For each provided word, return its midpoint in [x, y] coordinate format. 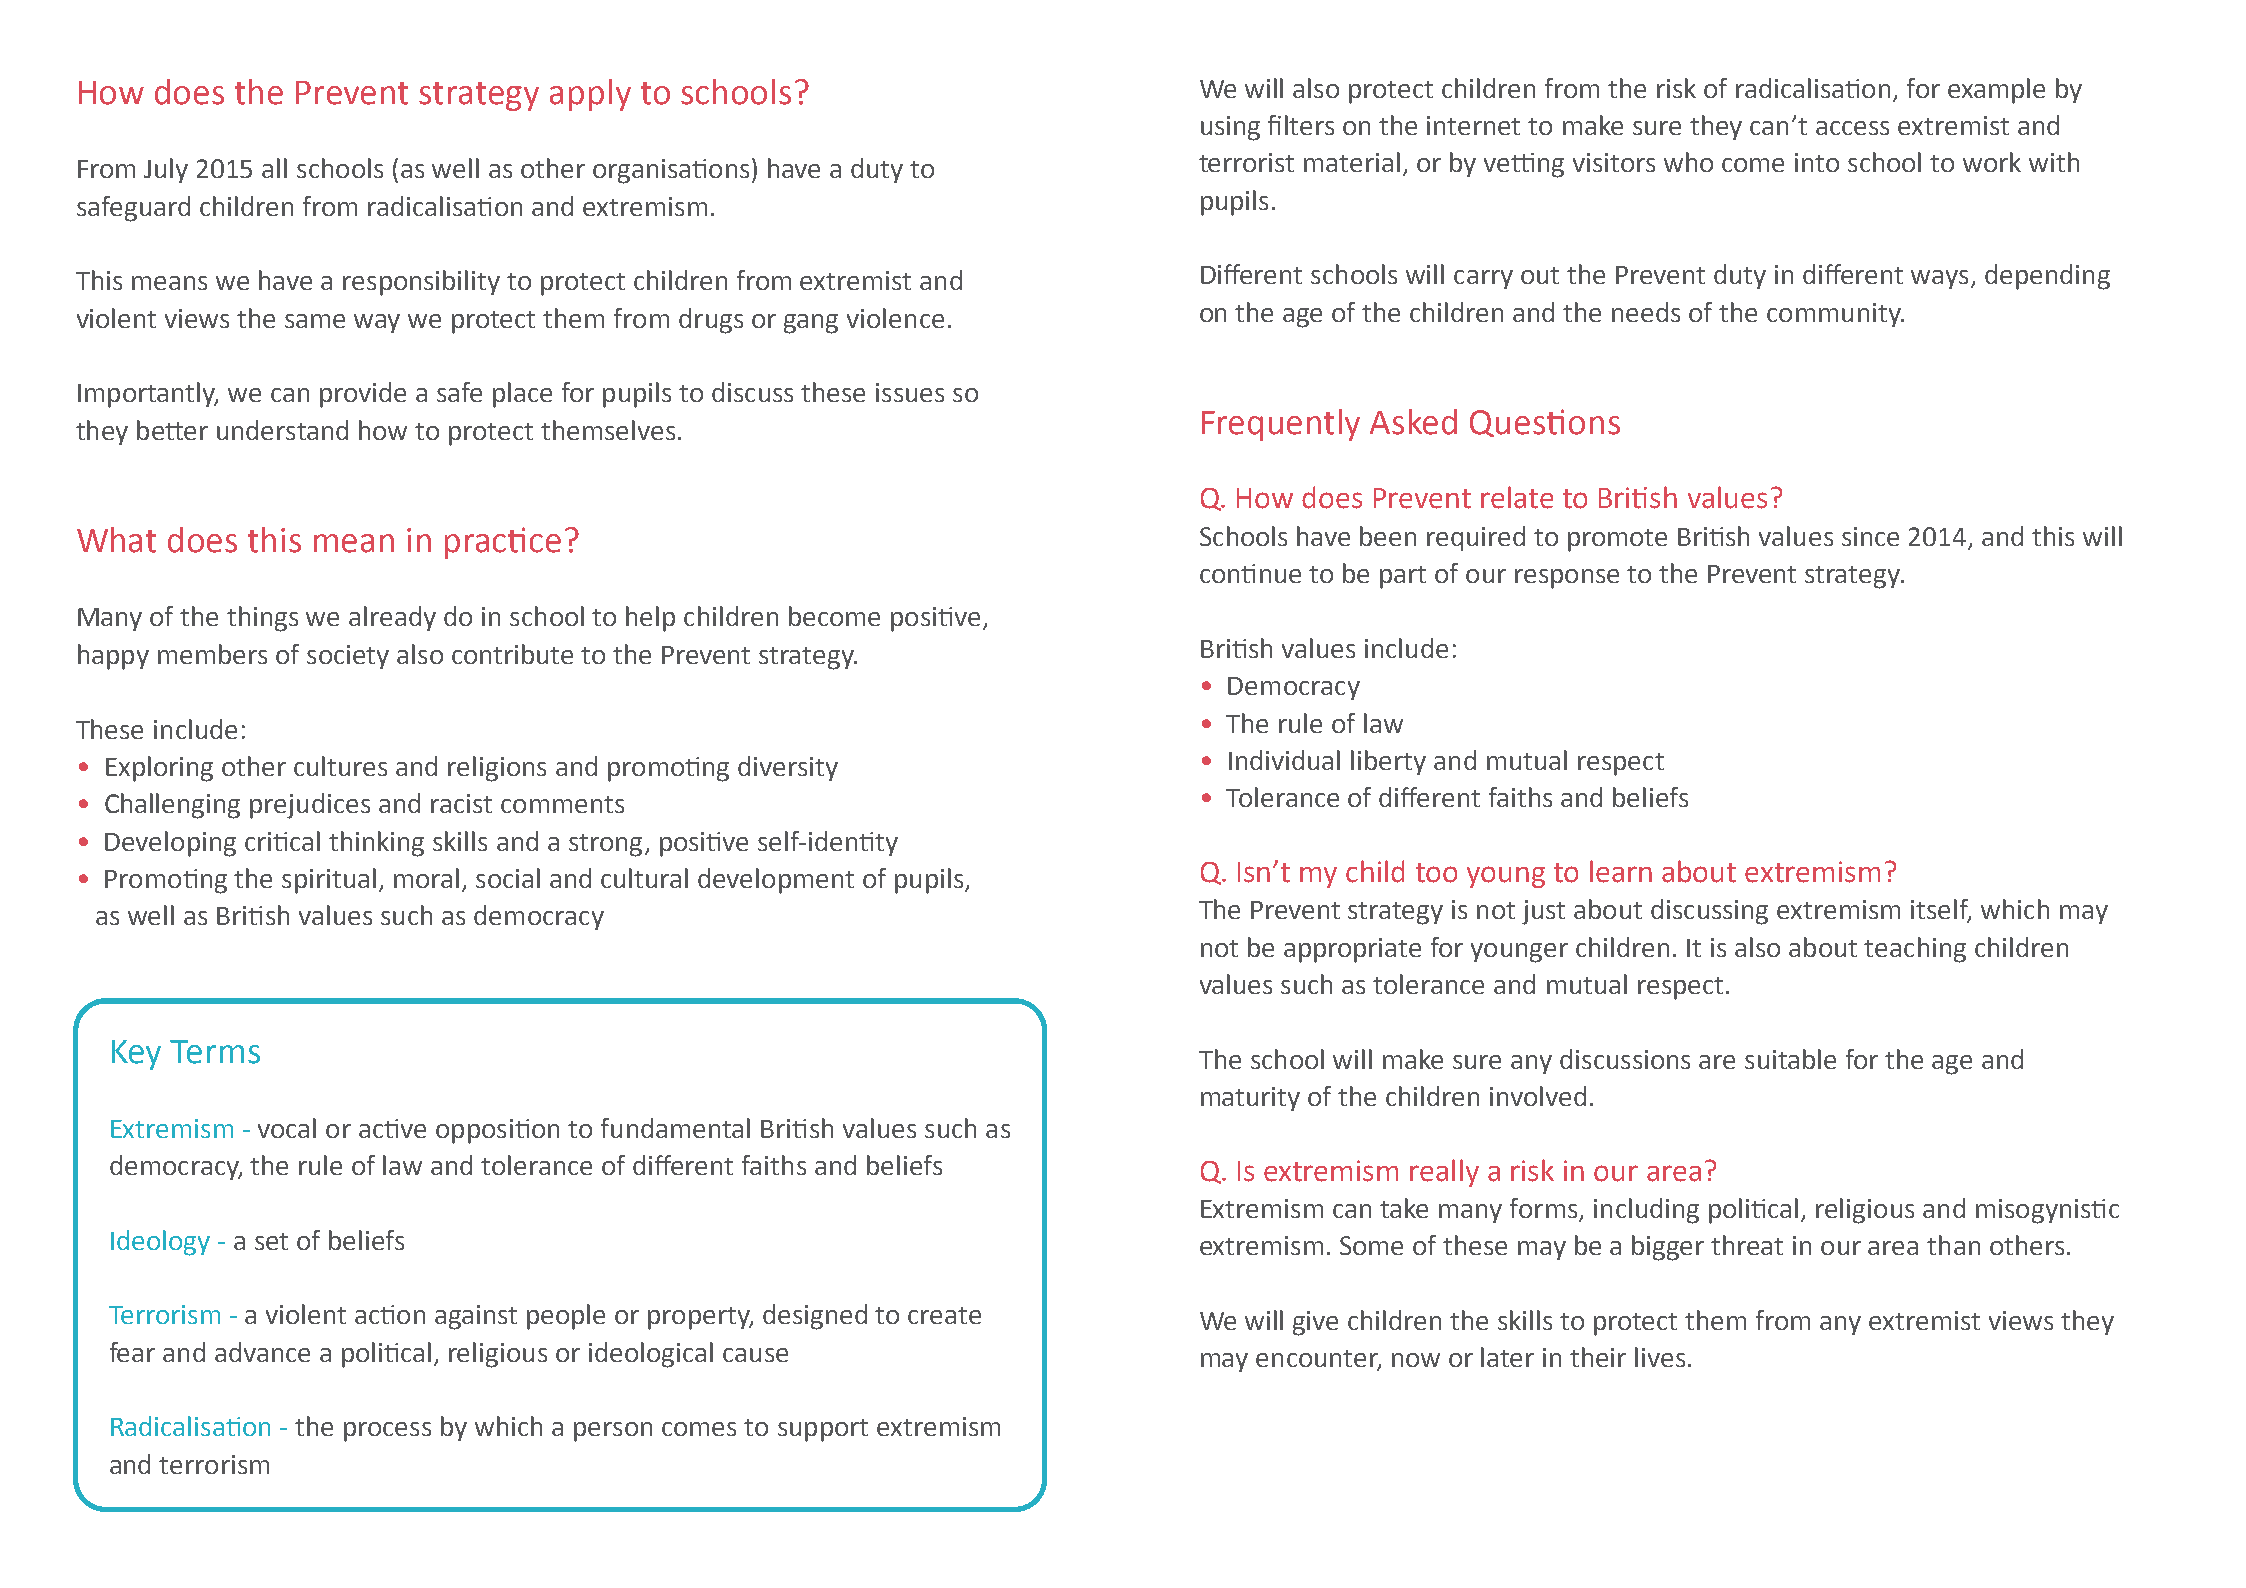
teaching [1915, 950]
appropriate [1352, 950]
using [1230, 128]
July [166, 170]
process [387, 1432]
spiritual [329, 881]
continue [1250, 573]
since [1870, 536]
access [1852, 128]
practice [503, 543]
